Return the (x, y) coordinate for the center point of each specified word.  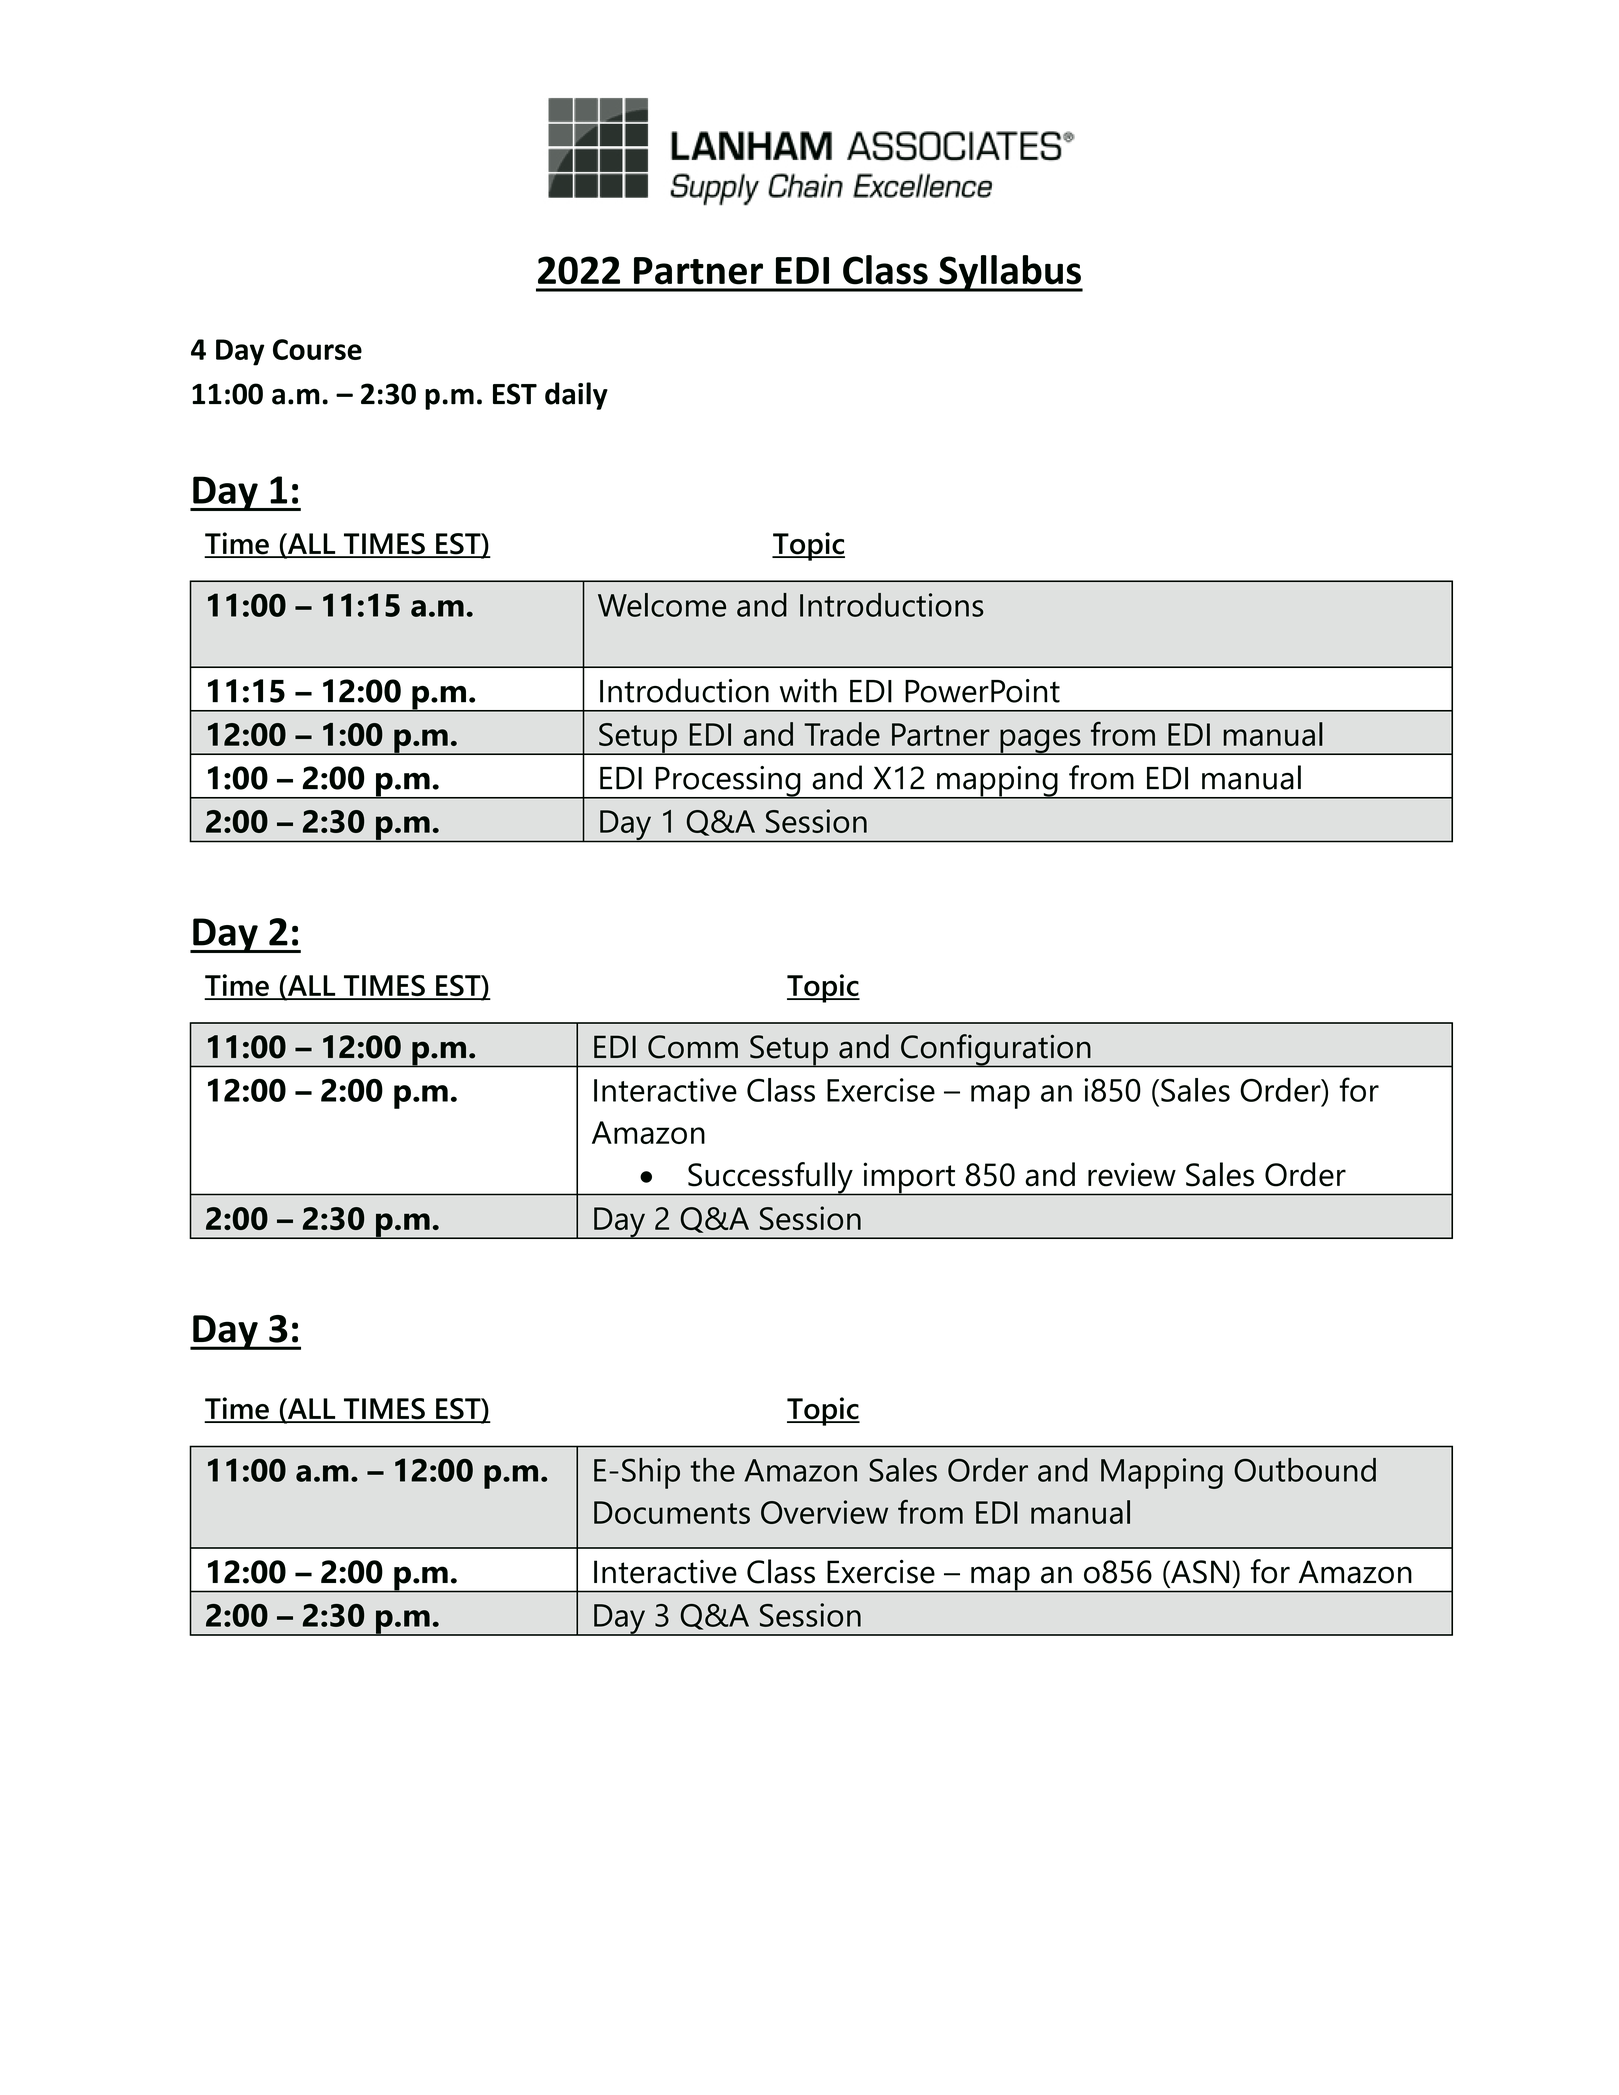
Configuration (996, 1051)
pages (1040, 742)
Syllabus (1010, 273)
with (808, 690)
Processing (728, 782)
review (1132, 1174)
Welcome (662, 605)
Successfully (770, 1179)
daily (576, 396)
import (909, 1179)
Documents (672, 1512)
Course (317, 349)
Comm (693, 1047)
